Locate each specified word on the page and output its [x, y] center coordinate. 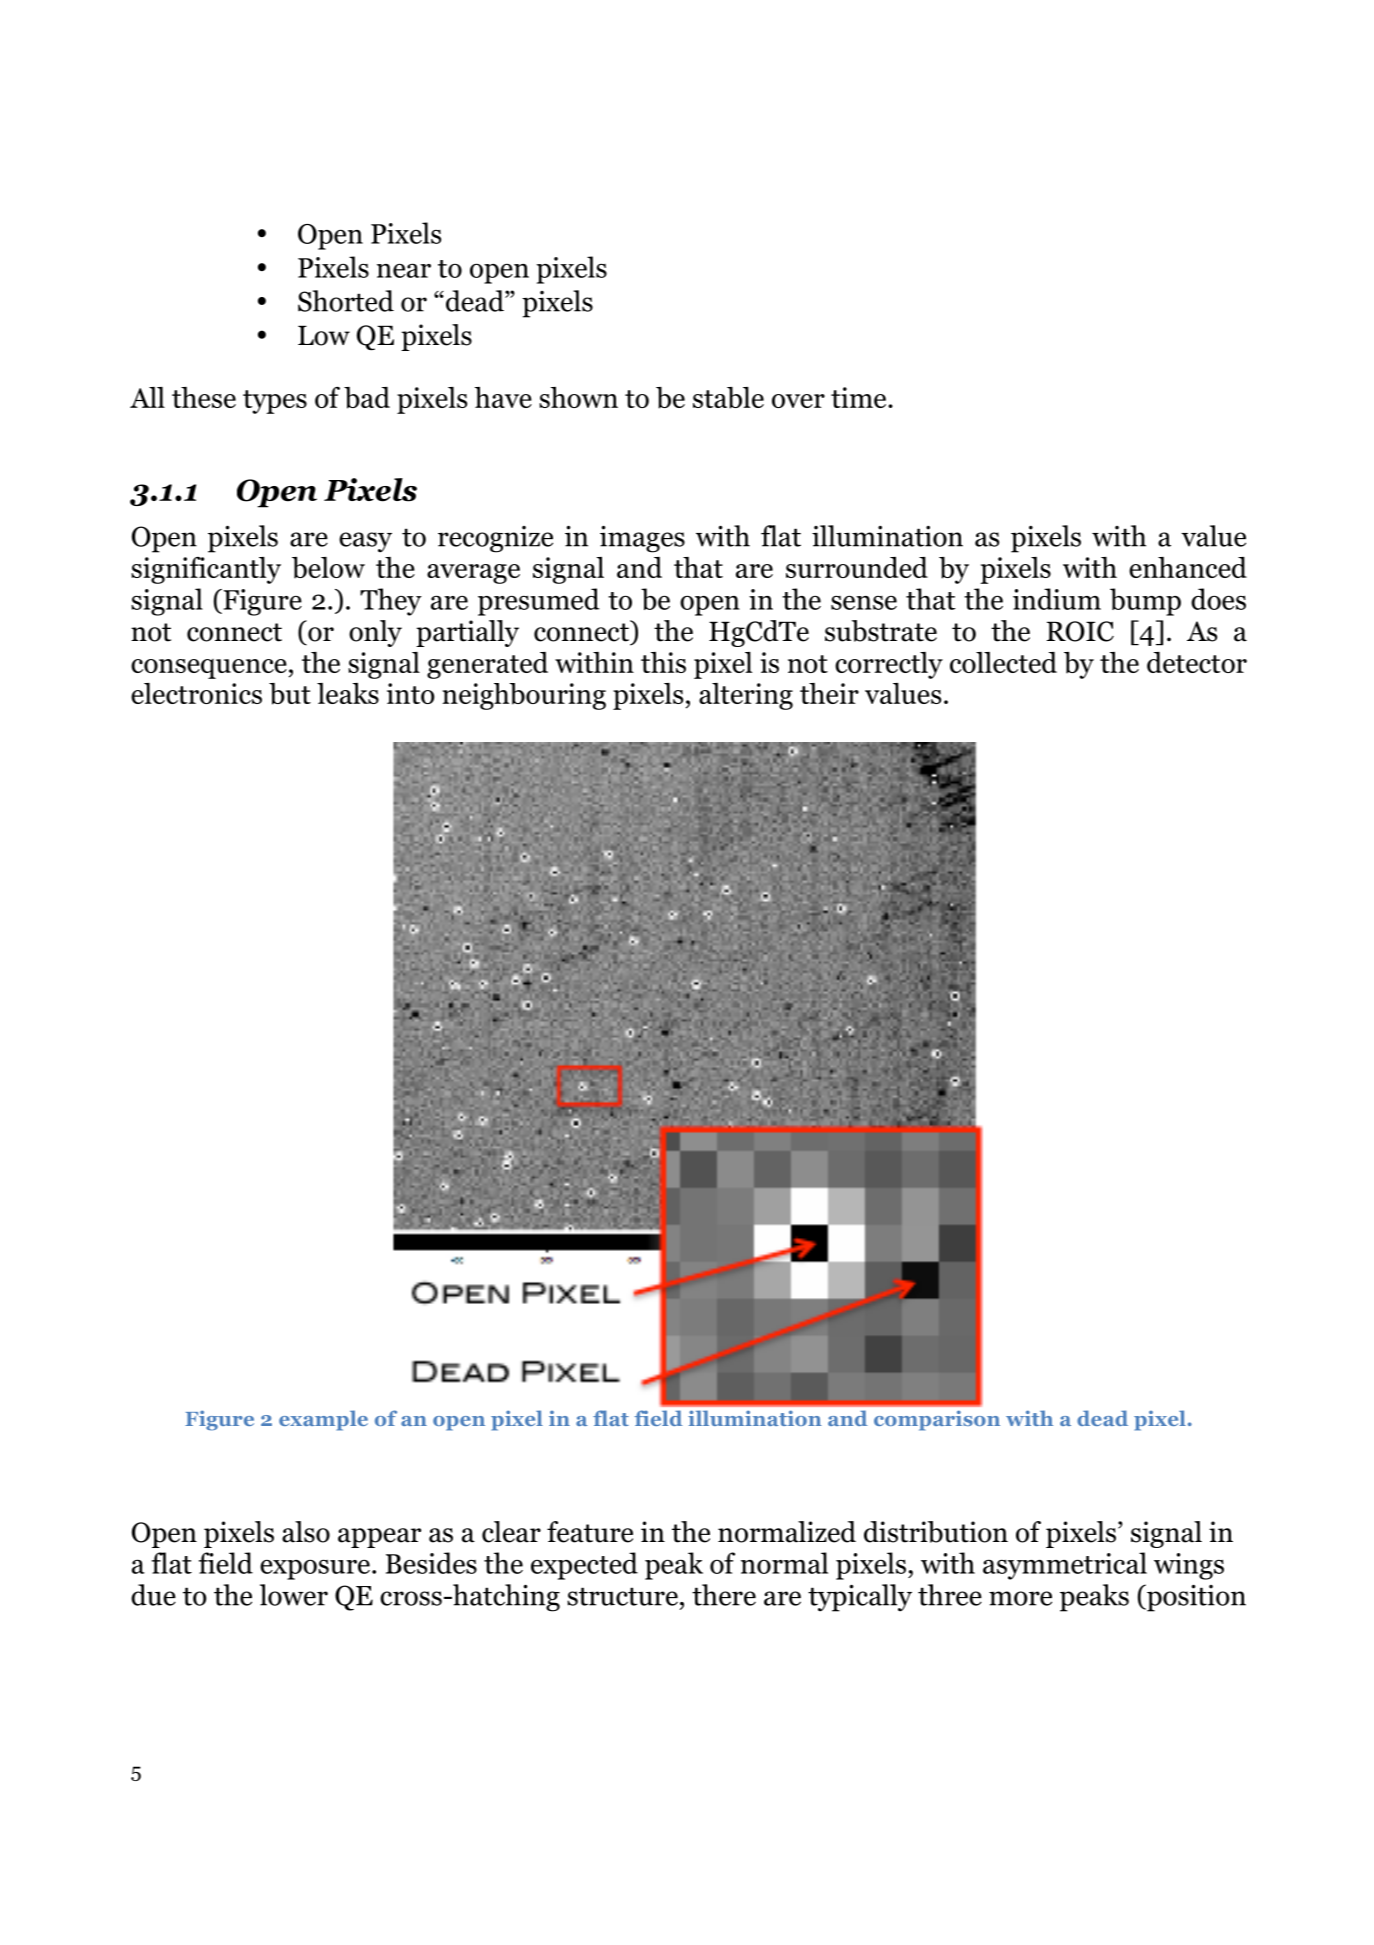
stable [728, 398]
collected [1003, 662]
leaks [348, 693]
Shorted [346, 301]
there [724, 1595]
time [860, 397]
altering [746, 696]
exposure [315, 1569]
